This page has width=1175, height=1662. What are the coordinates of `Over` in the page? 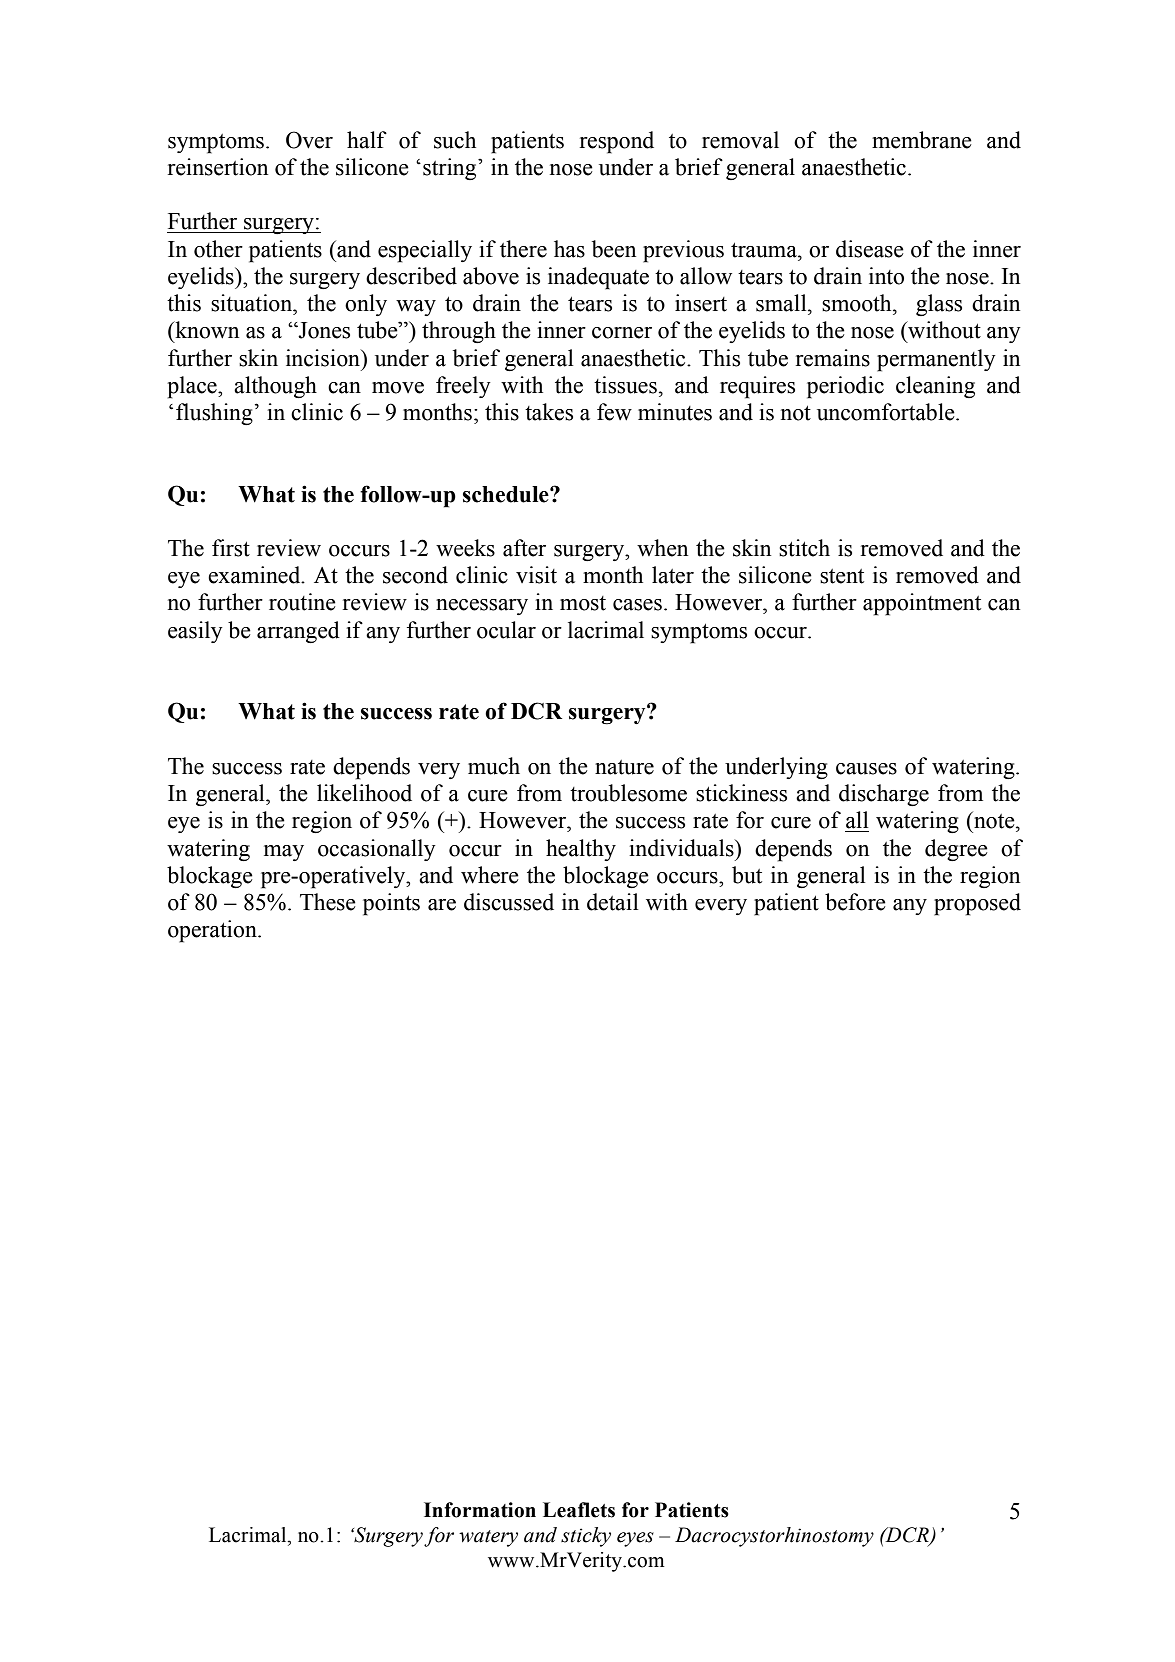 It's located at (309, 140).
